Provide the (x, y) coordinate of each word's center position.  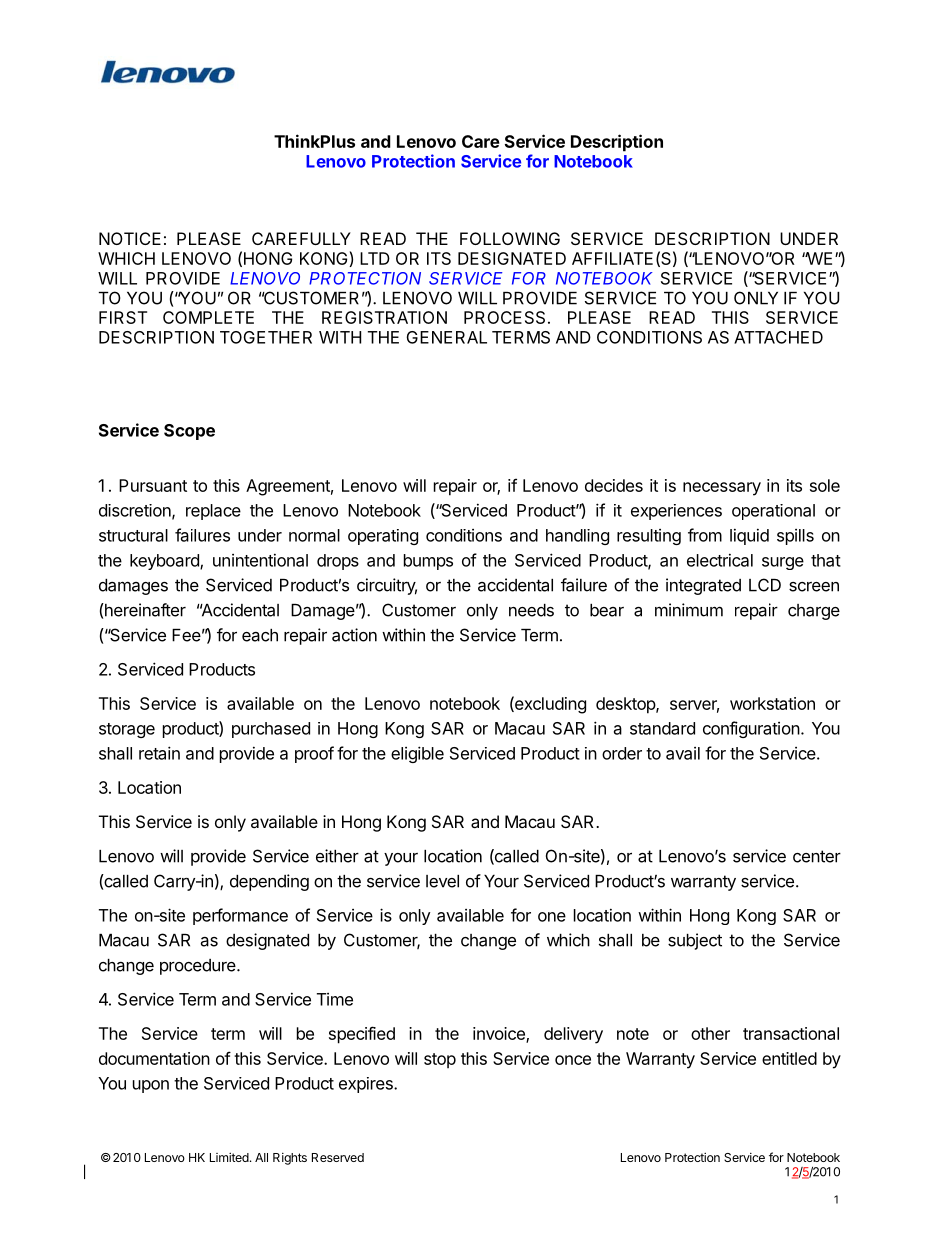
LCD (765, 585)
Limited (229, 1157)
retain (159, 753)
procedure (199, 967)
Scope (189, 432)
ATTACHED (778, 337)
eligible (417, 754)
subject (695, 941)
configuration (751, 729)
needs (531, 610)
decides (614, 485)
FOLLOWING (510, 238)
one (552, 917)
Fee (186, 635)
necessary (722, 489)
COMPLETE (208, 317)
